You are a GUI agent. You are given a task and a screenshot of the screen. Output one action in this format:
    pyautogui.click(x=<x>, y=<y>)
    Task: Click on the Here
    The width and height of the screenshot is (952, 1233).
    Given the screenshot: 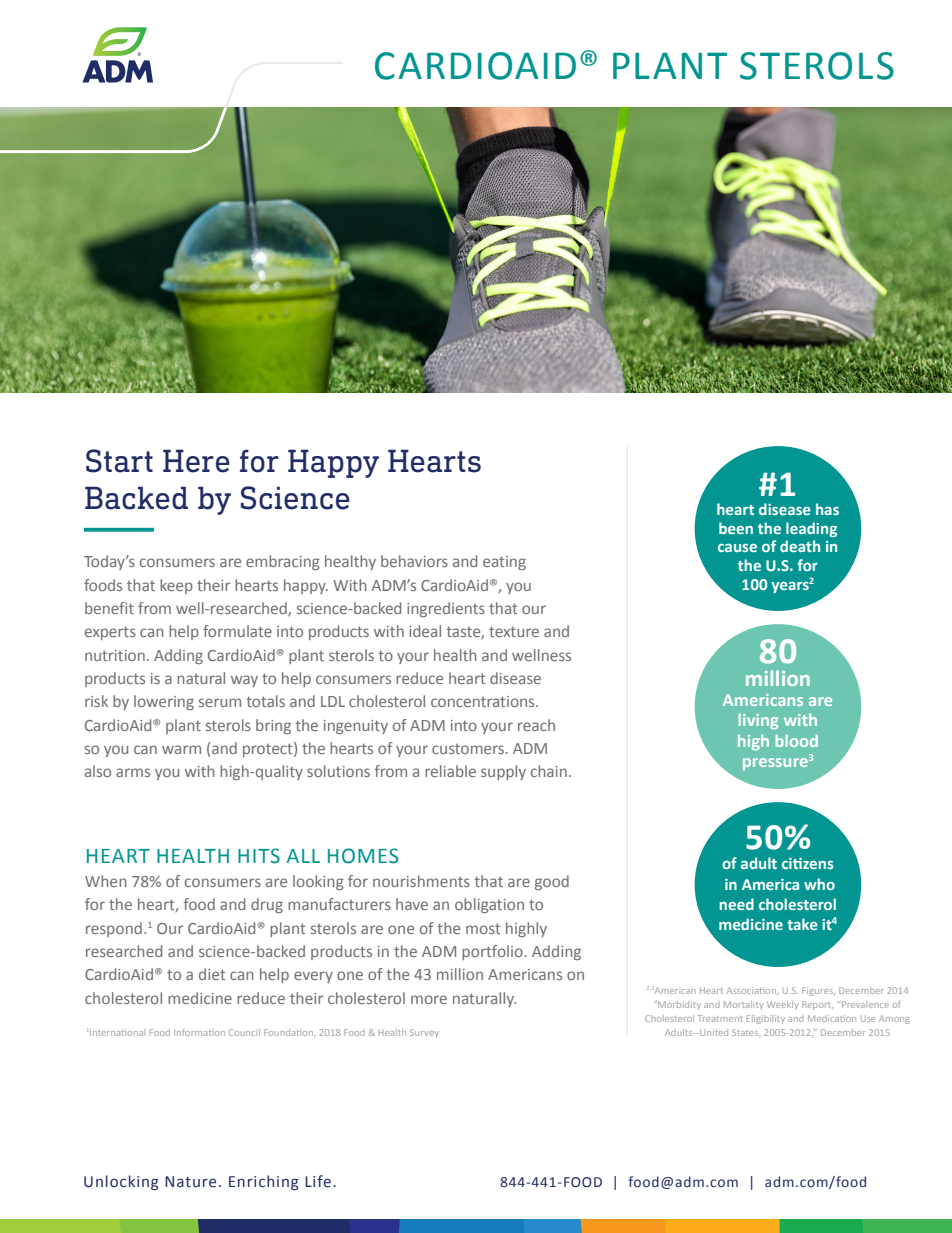 What is the action you would take?
    pyautogui.click(x=196, y=461)
